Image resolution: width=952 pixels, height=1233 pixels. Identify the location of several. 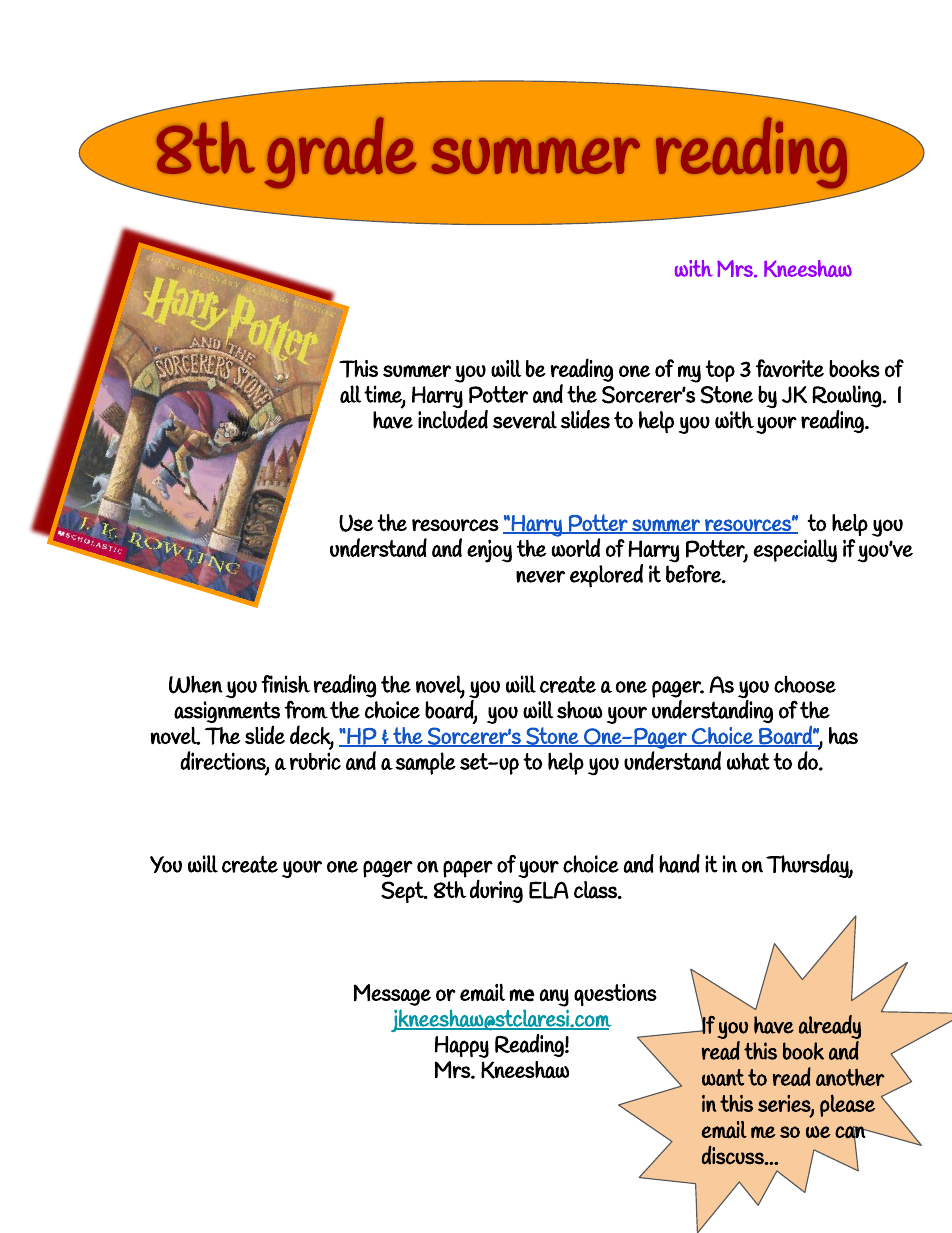
(525, 420).
